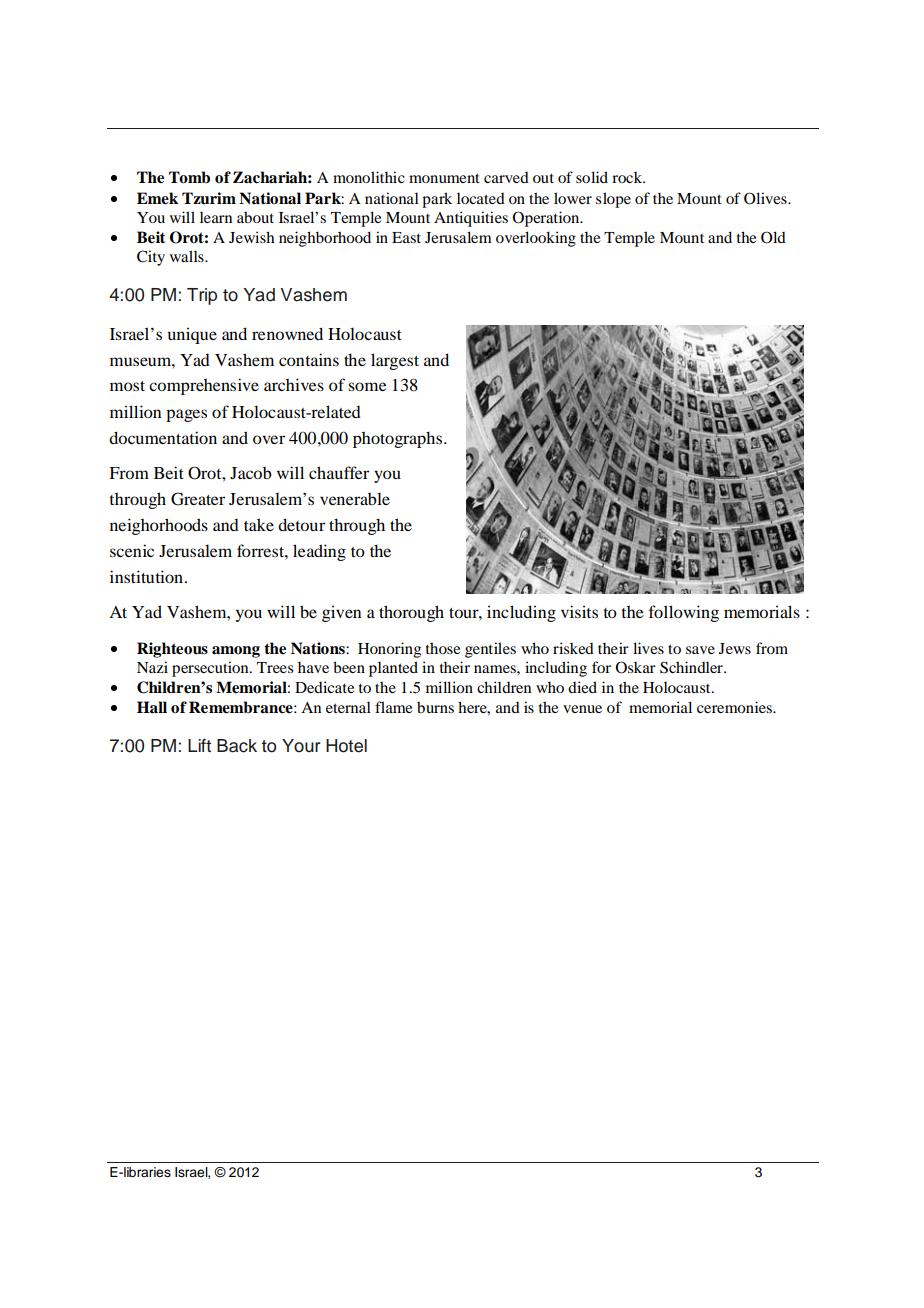 Image resolution: width=924 pixels, height=1308 pixels. Describe the element at coordinates (684, 613) in the screenshot. I see `following` at that location.
